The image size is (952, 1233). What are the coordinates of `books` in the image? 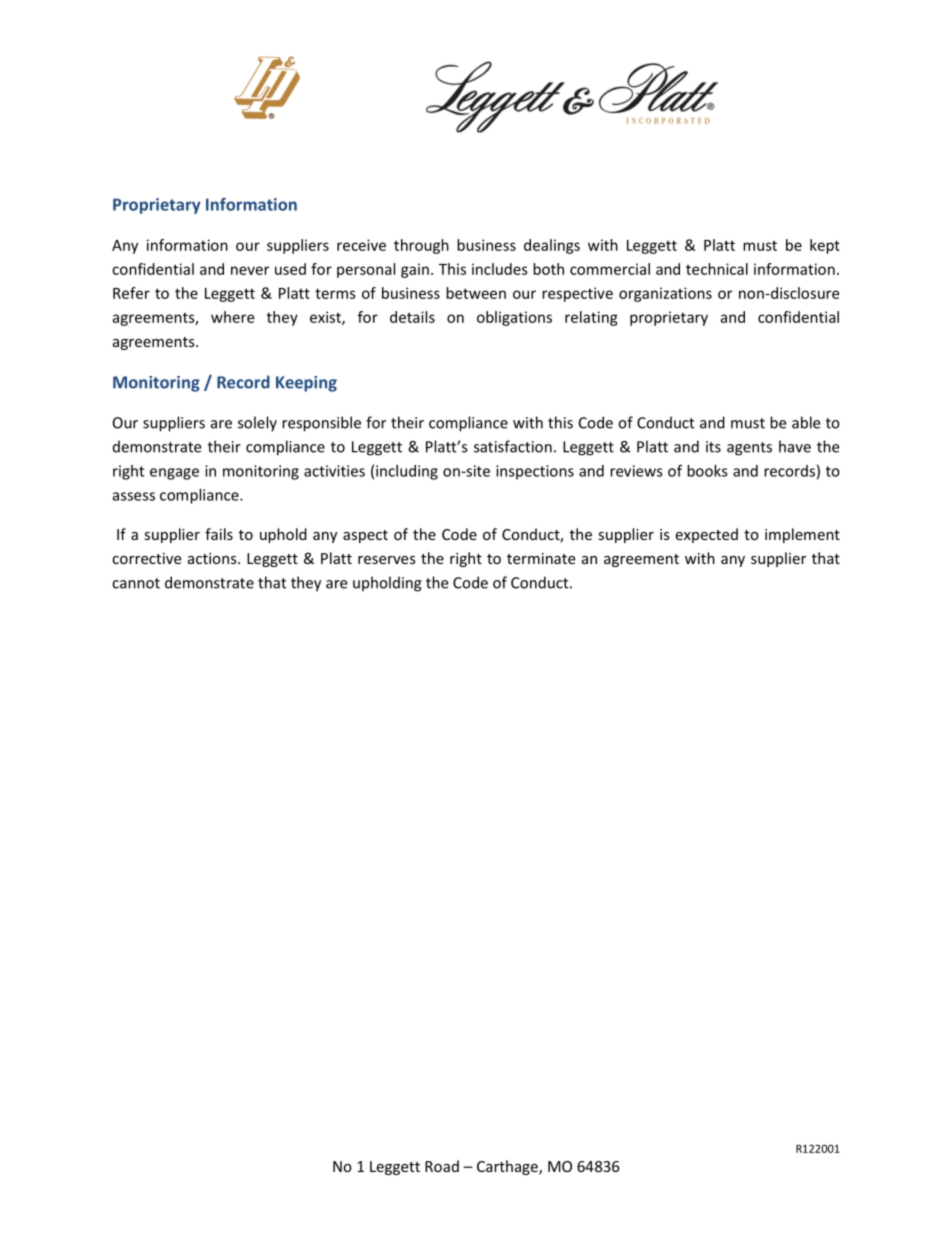 It's located at (707, 471).
